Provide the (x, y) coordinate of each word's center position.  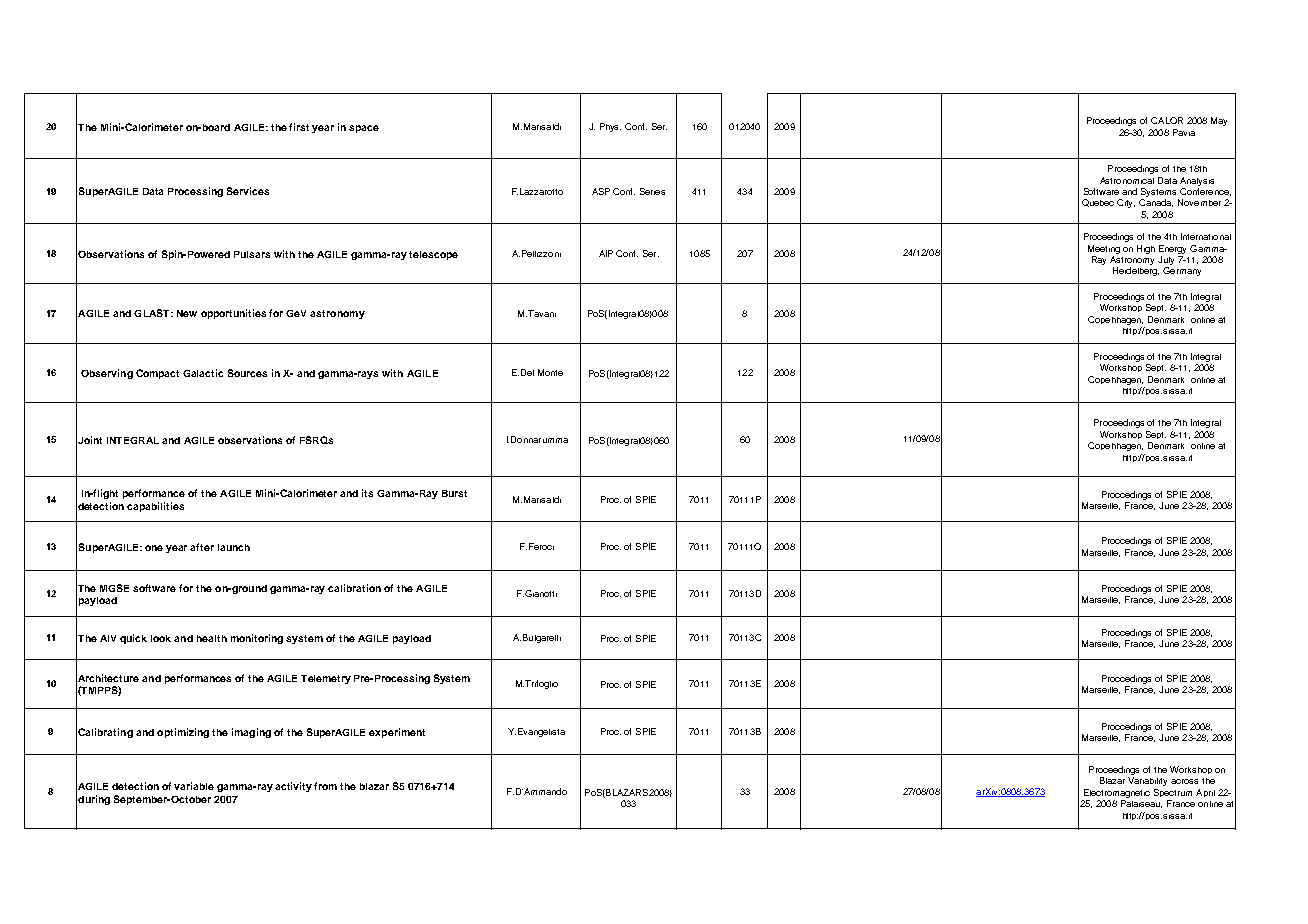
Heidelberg (1136, 271)
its (367, 493)
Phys (610, 127)
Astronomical (1127, 180)
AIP (606, 253)
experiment (397, 733)
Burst (454, 493)
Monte (550, 372)
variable (194, 786)
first (299, 127)
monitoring (257, 639)
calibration (354, 588)
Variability (1147, 781)
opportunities (233, 314)
